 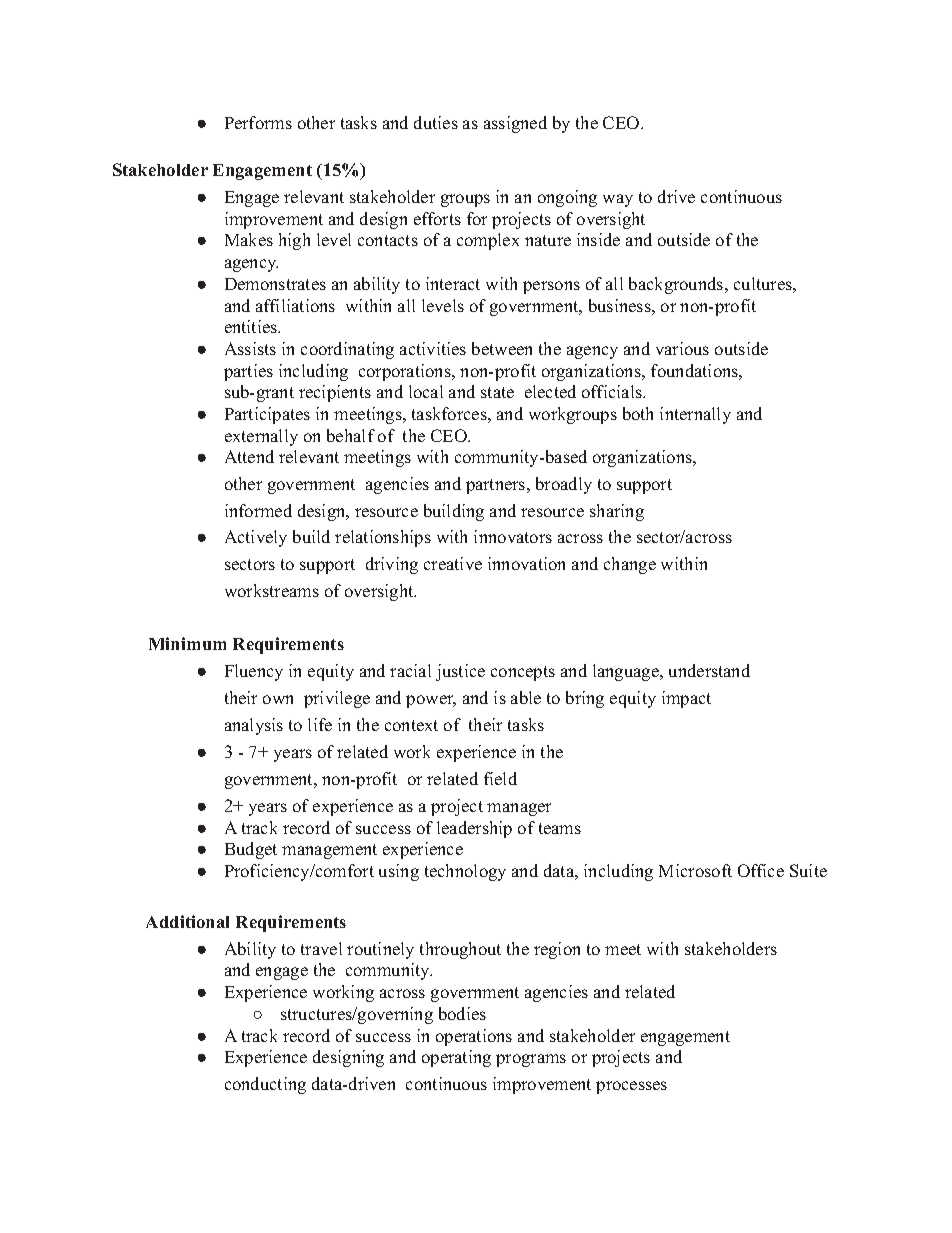 What do you see at coordinates (497, 486) in the image?
I see `partners` at bounding box center [497, 486].
